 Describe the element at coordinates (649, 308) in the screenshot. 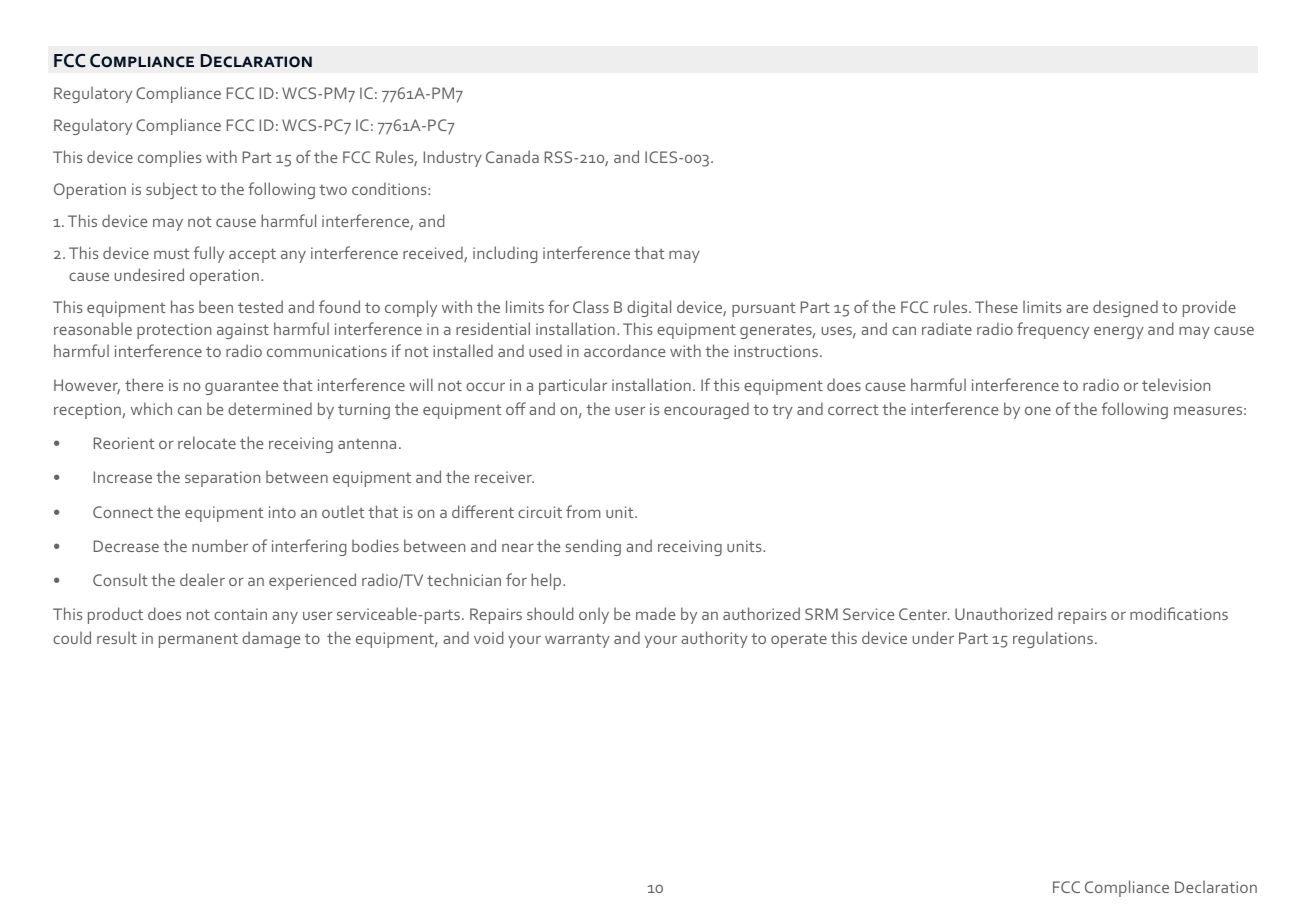

I see `digital` at that location.
